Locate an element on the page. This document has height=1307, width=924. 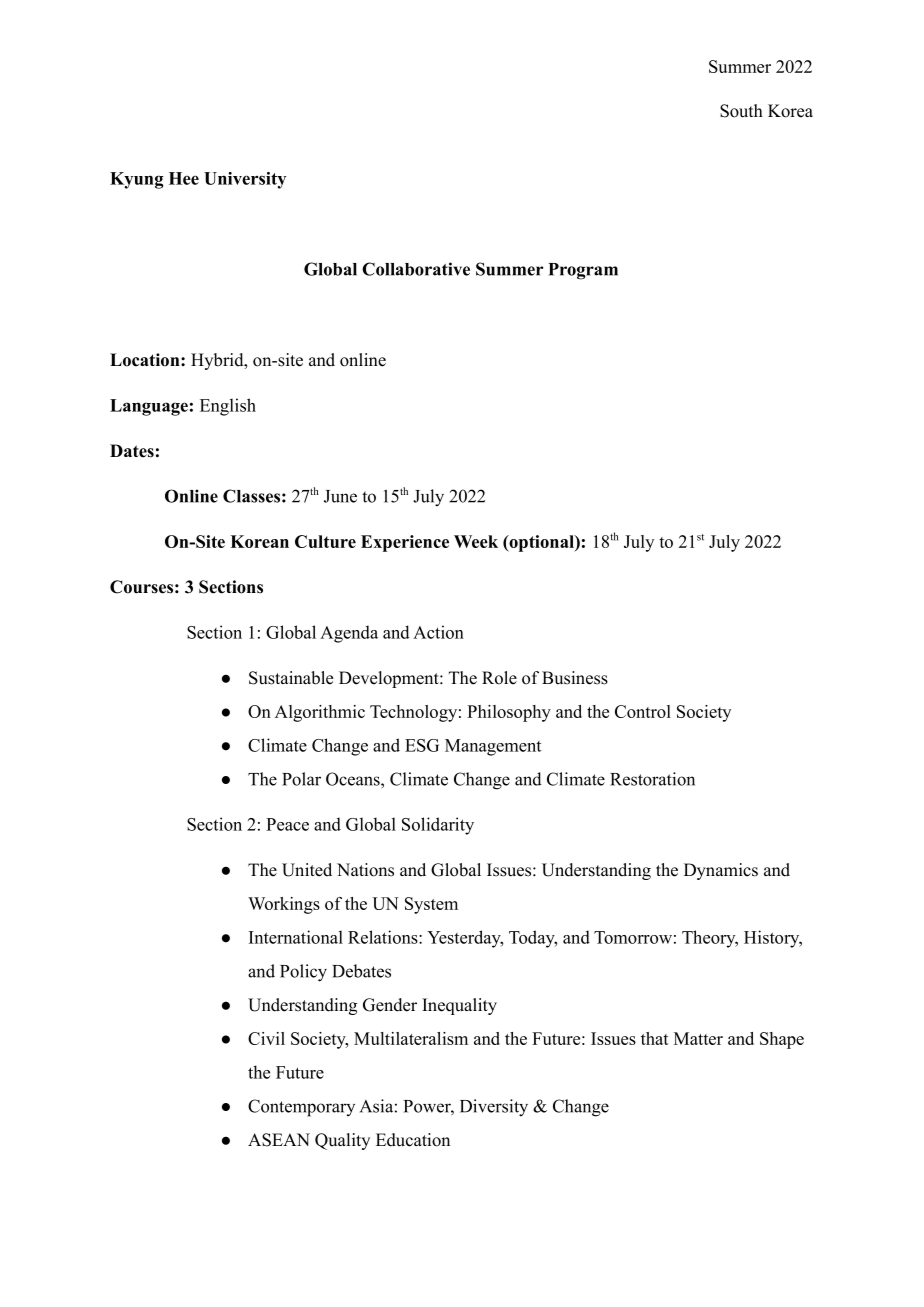
South is located at coordinates (741, 111).
